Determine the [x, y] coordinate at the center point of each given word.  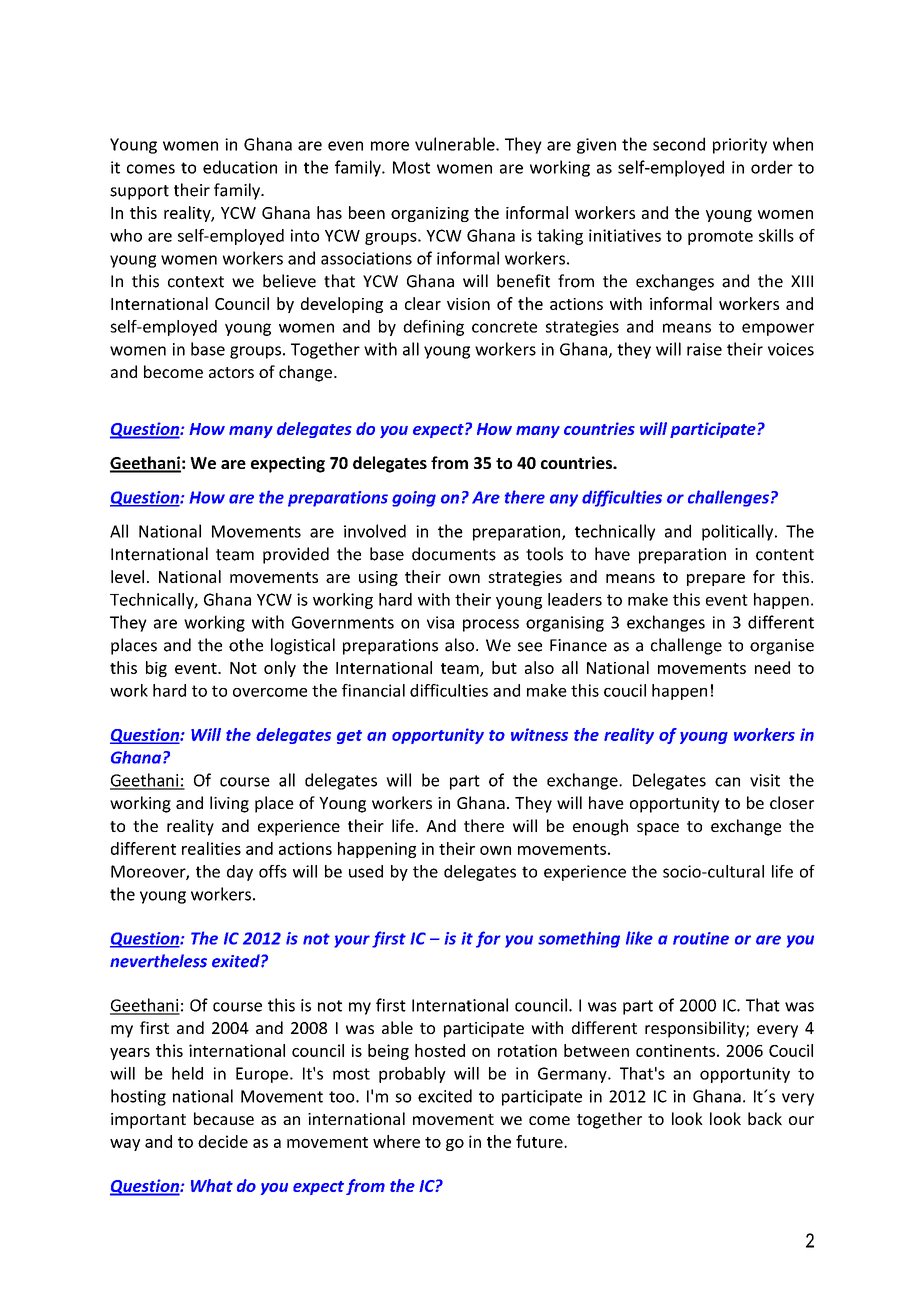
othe [246, 645]
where [396, 1141]
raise [704, 349]
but [504, 667]
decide [223, 1141]
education [240, 167]
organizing [430, 214]
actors [231, 372]
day [240, 873]
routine [701, 938]
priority [740, 146]
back [765, 1118]
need [772, 667]
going [414, 499]
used [366, 871]
